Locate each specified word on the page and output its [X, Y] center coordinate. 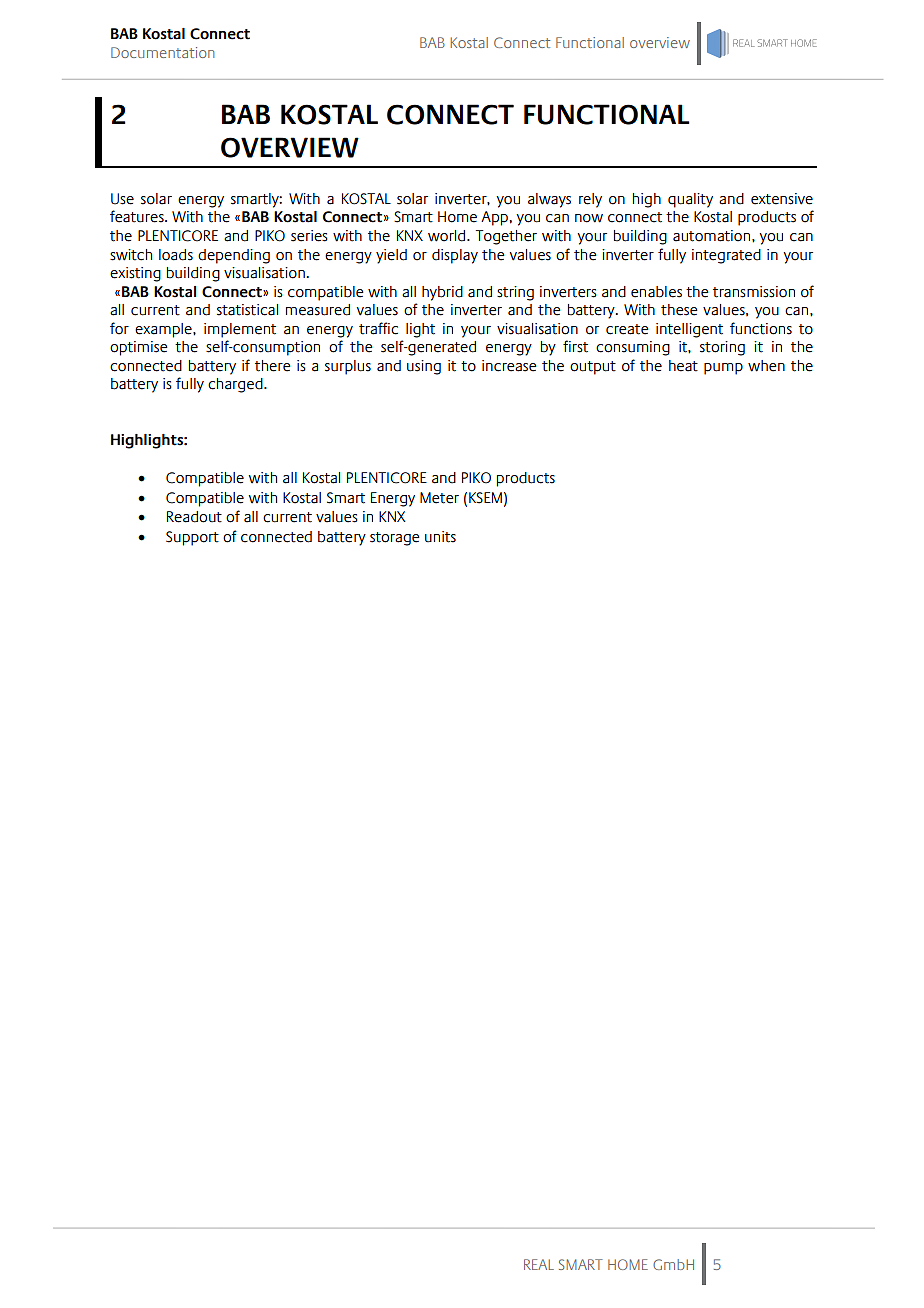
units [440, 537]
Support [192, 538]
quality [690, 200]
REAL [539, 1264]
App [494, 218]
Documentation [162, 52]
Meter [439, 498]
